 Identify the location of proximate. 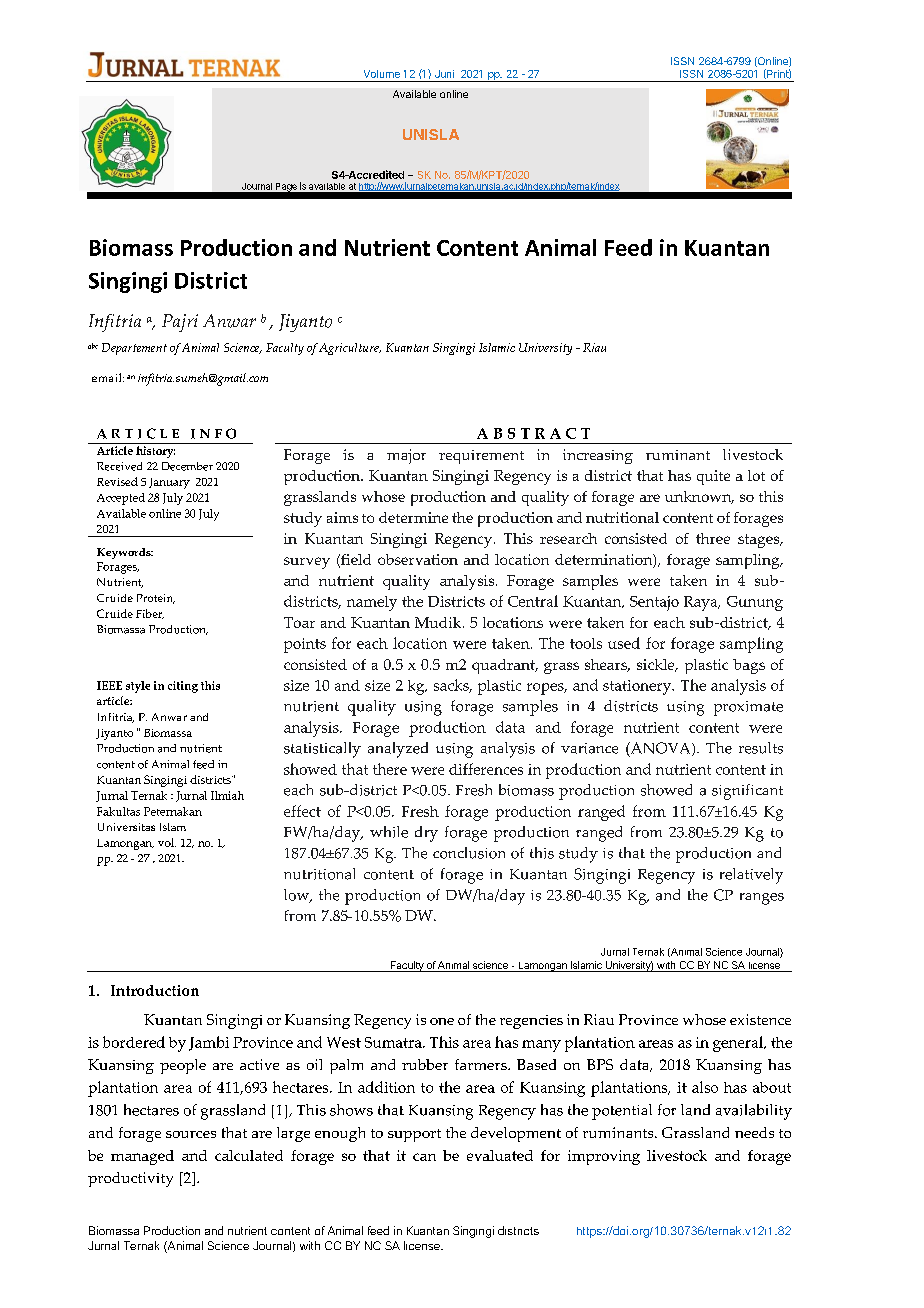
(748, 708).
